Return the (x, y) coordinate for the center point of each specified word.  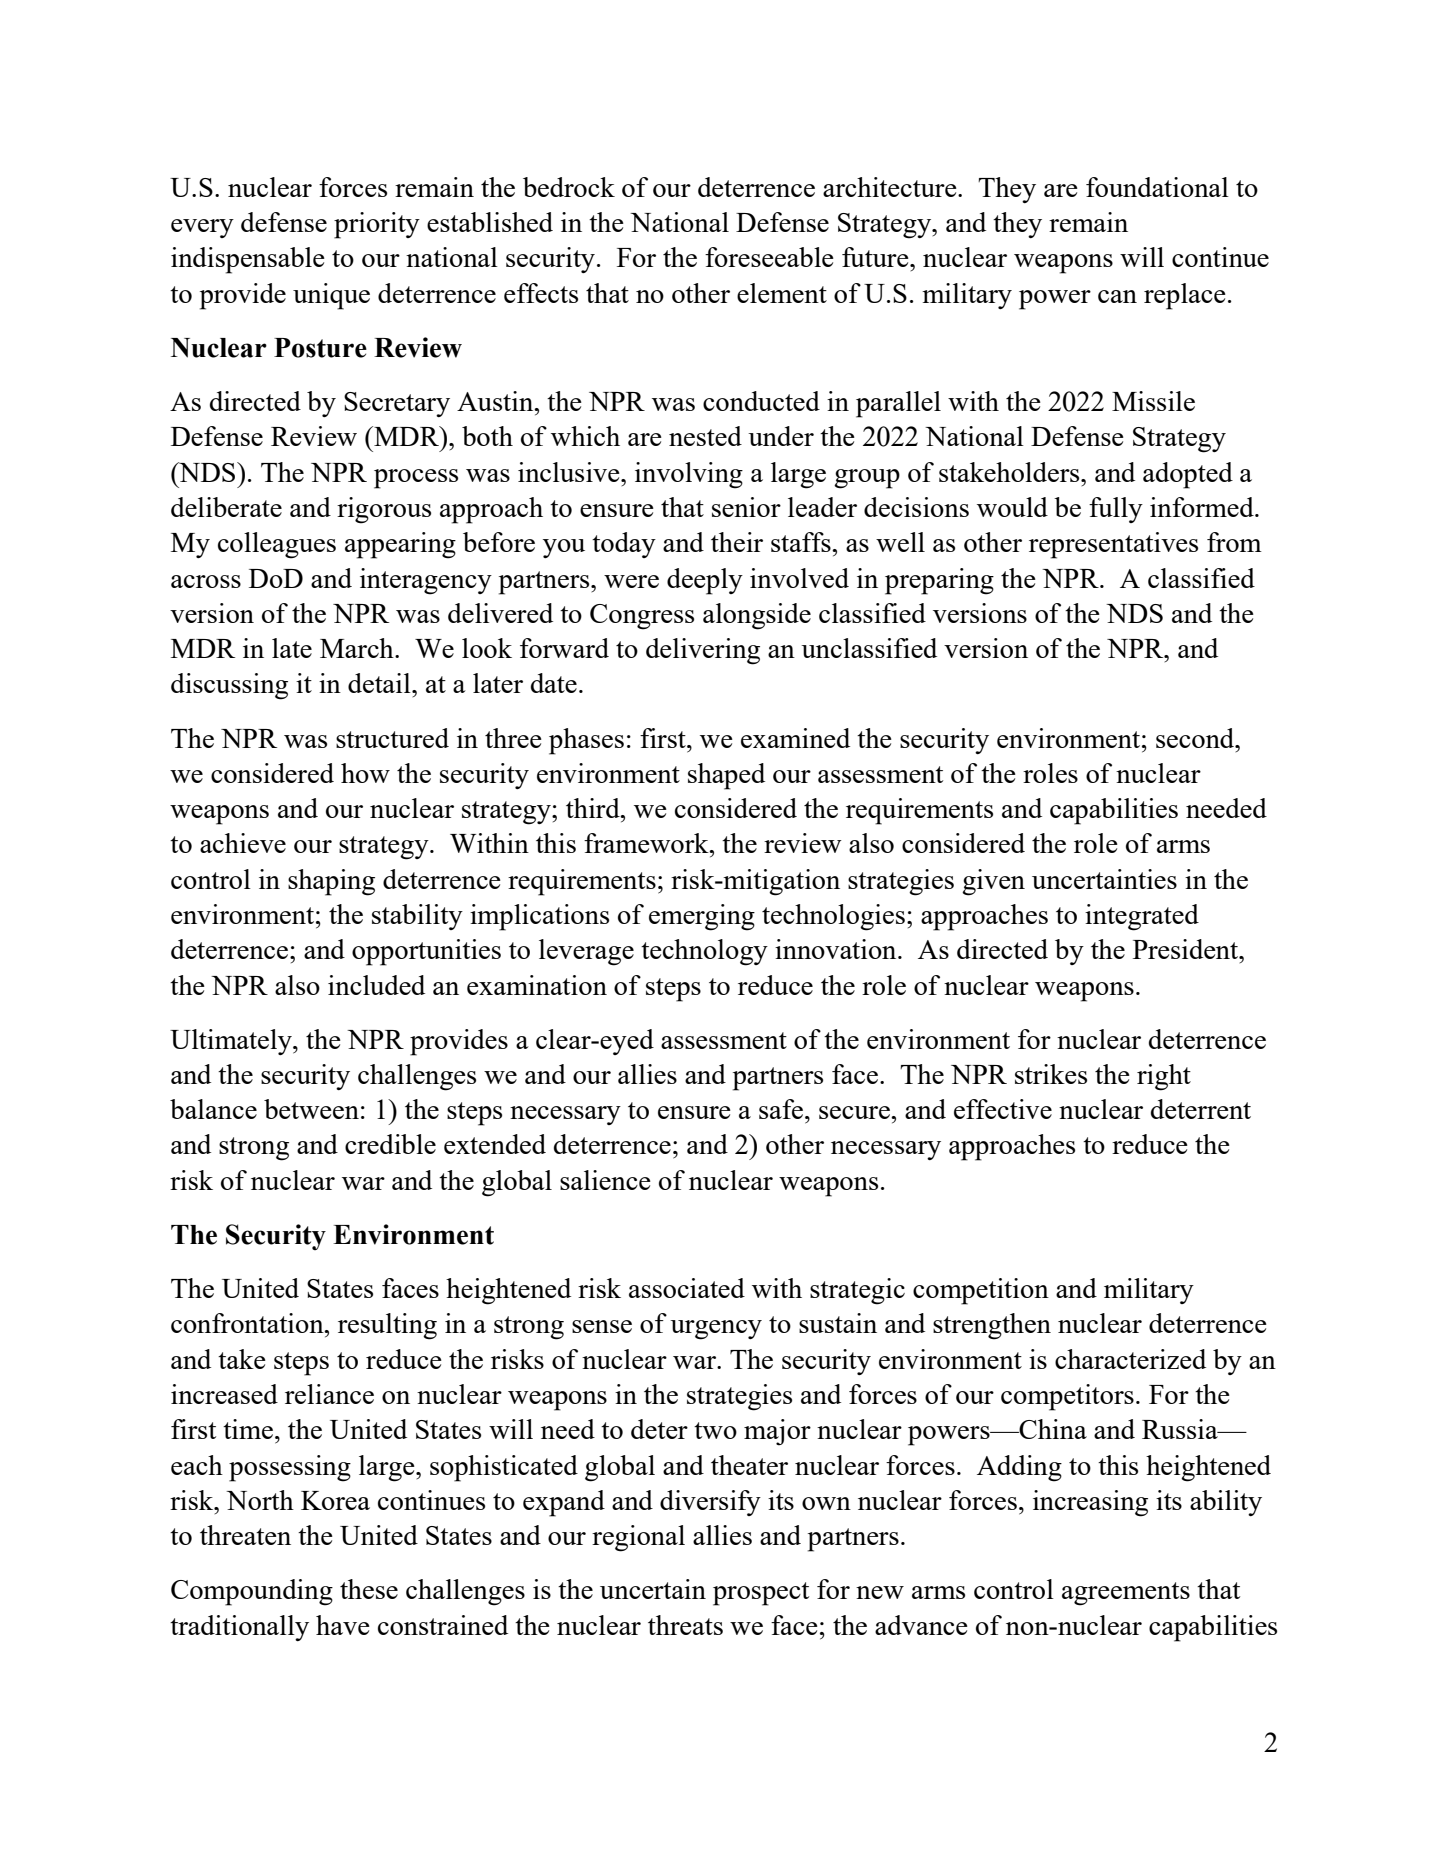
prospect (761, 1594)
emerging (702, 917)
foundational (1157, 187)
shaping (331, 882)
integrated (1142, 917)
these (369, 1589)
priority (377, 225)
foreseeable (769, 257)
